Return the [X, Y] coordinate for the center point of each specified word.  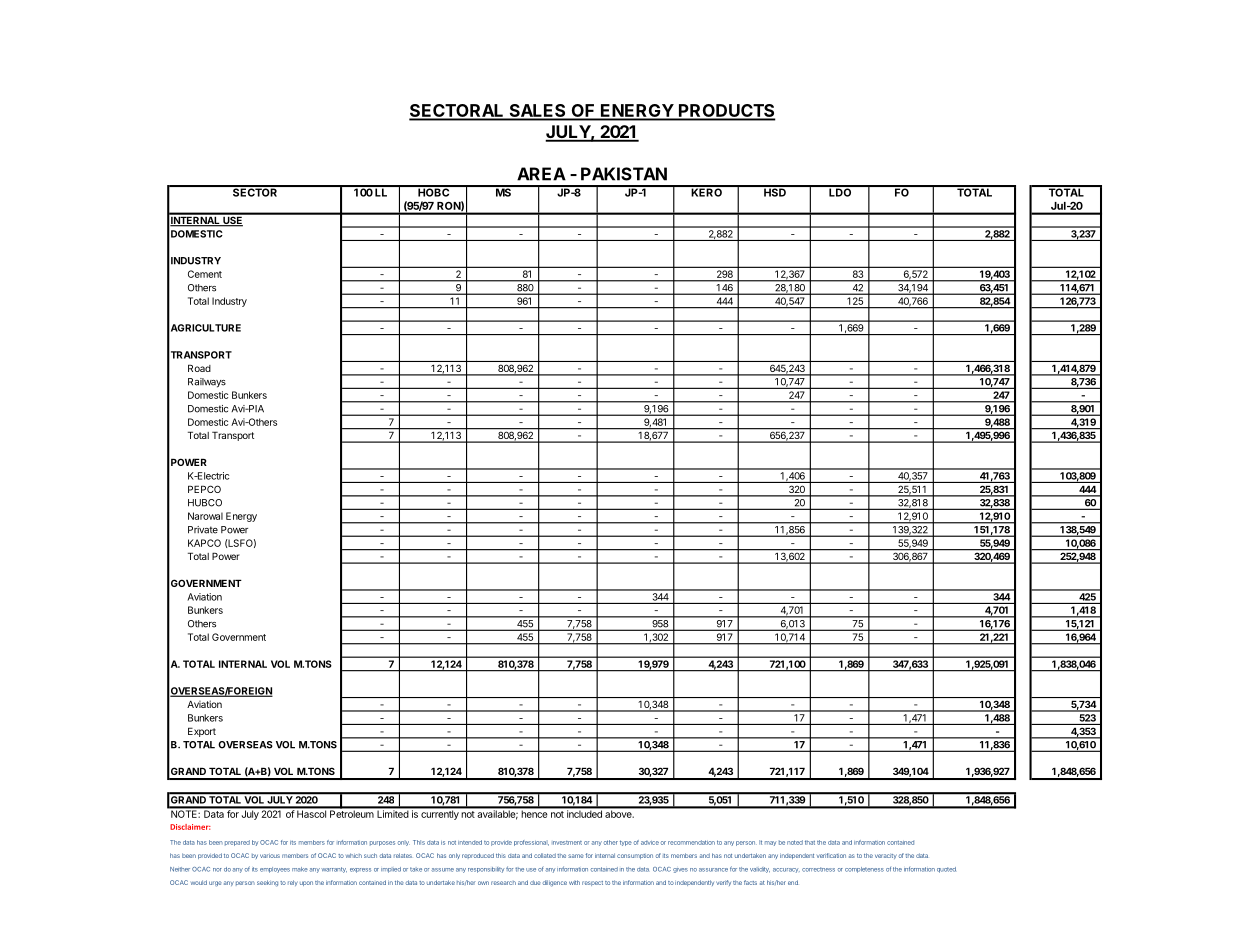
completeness [864, 870]
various [270, 856]
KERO [706, 191]
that [810, 842]
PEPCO [204, 489]
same [576, 856]
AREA [541, 174]
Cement [205, 274]
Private [203, 530]
